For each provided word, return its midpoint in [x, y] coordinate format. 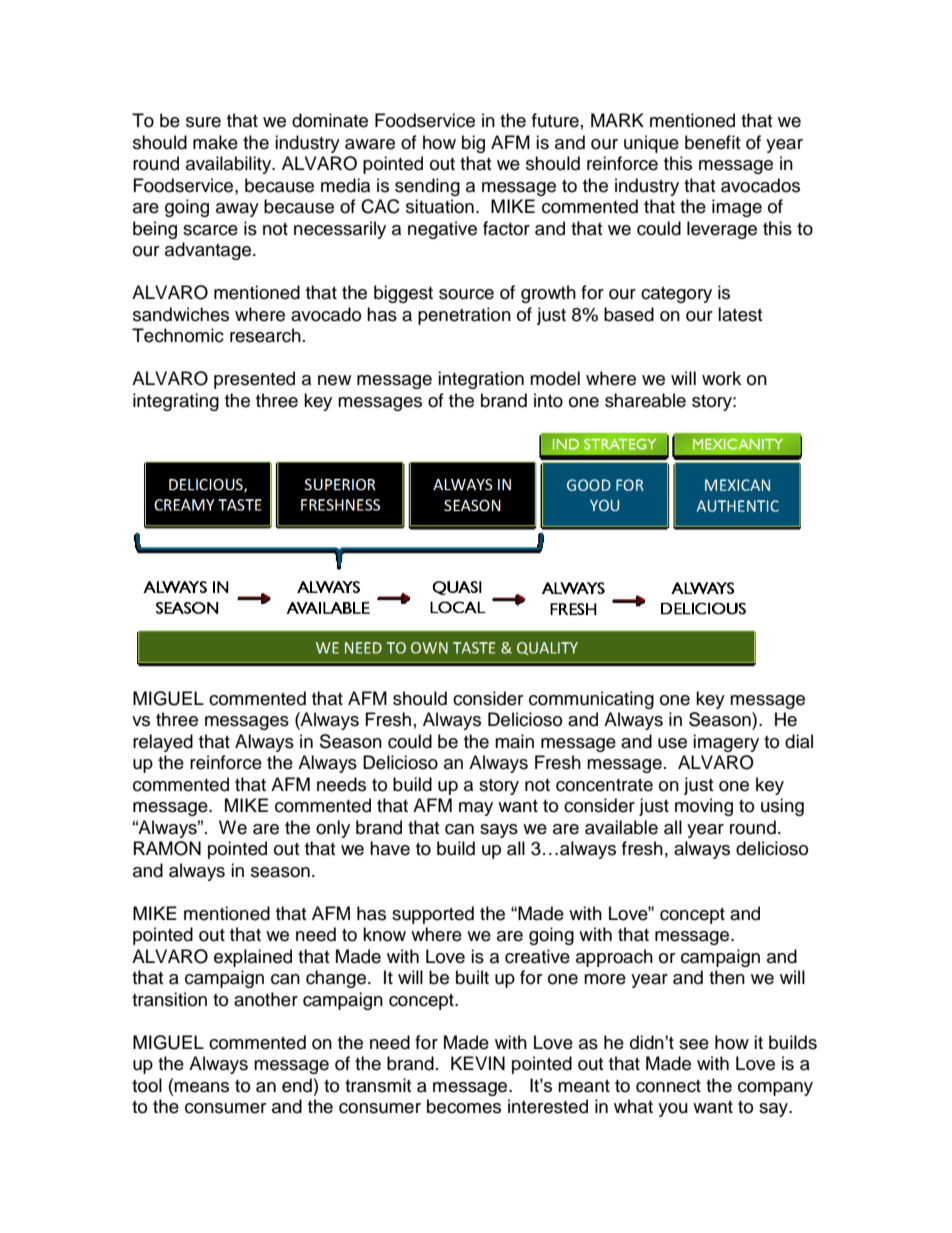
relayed [163, 743]
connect [668, 1086]
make [215, 142]
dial [799, 741]
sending [427, 187]
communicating [591, 700]
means [201, 1087]
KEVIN [478, 1063]
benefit [712, 142]
